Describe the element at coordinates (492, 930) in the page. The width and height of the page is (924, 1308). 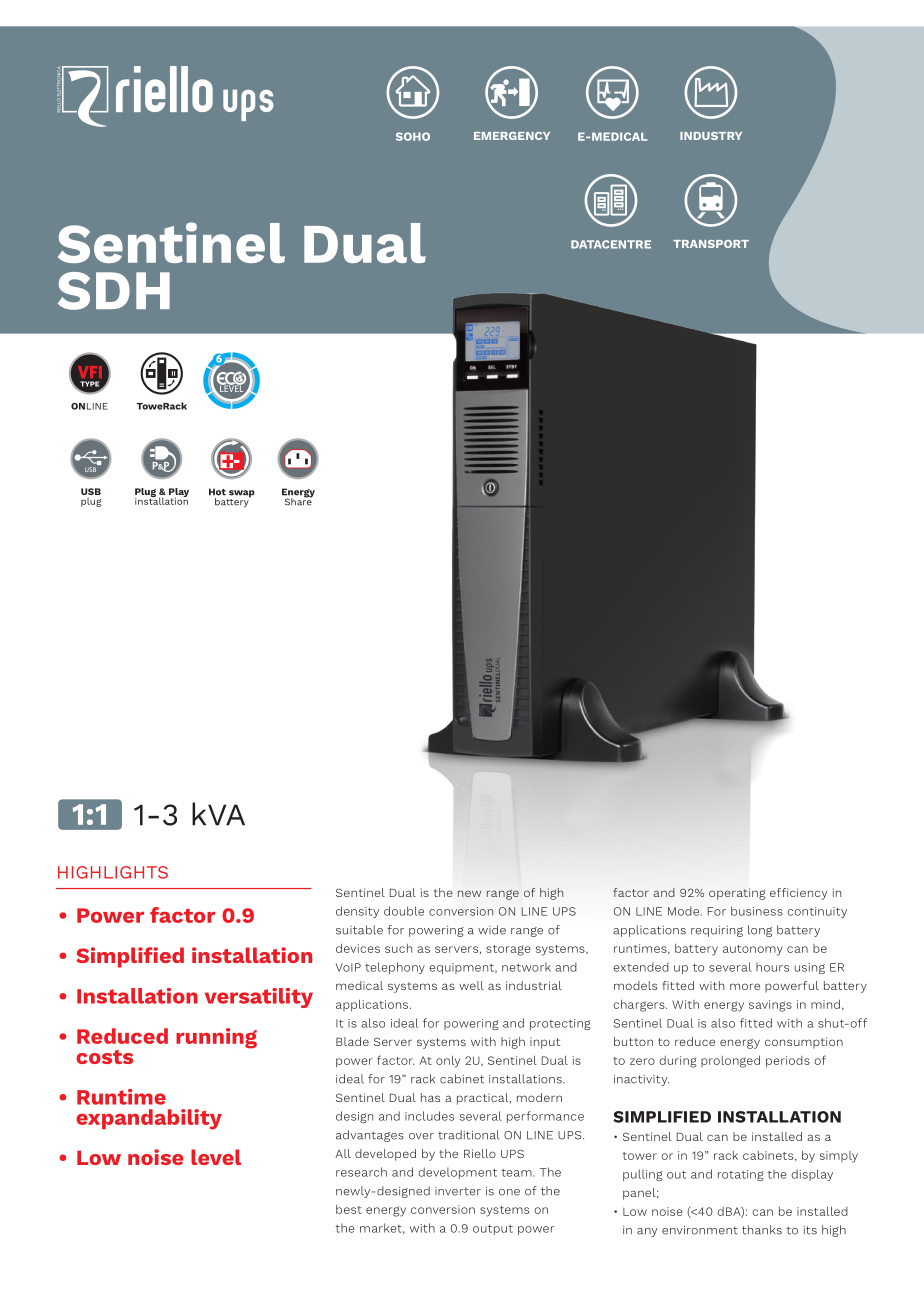
I see `wide` at that location.
